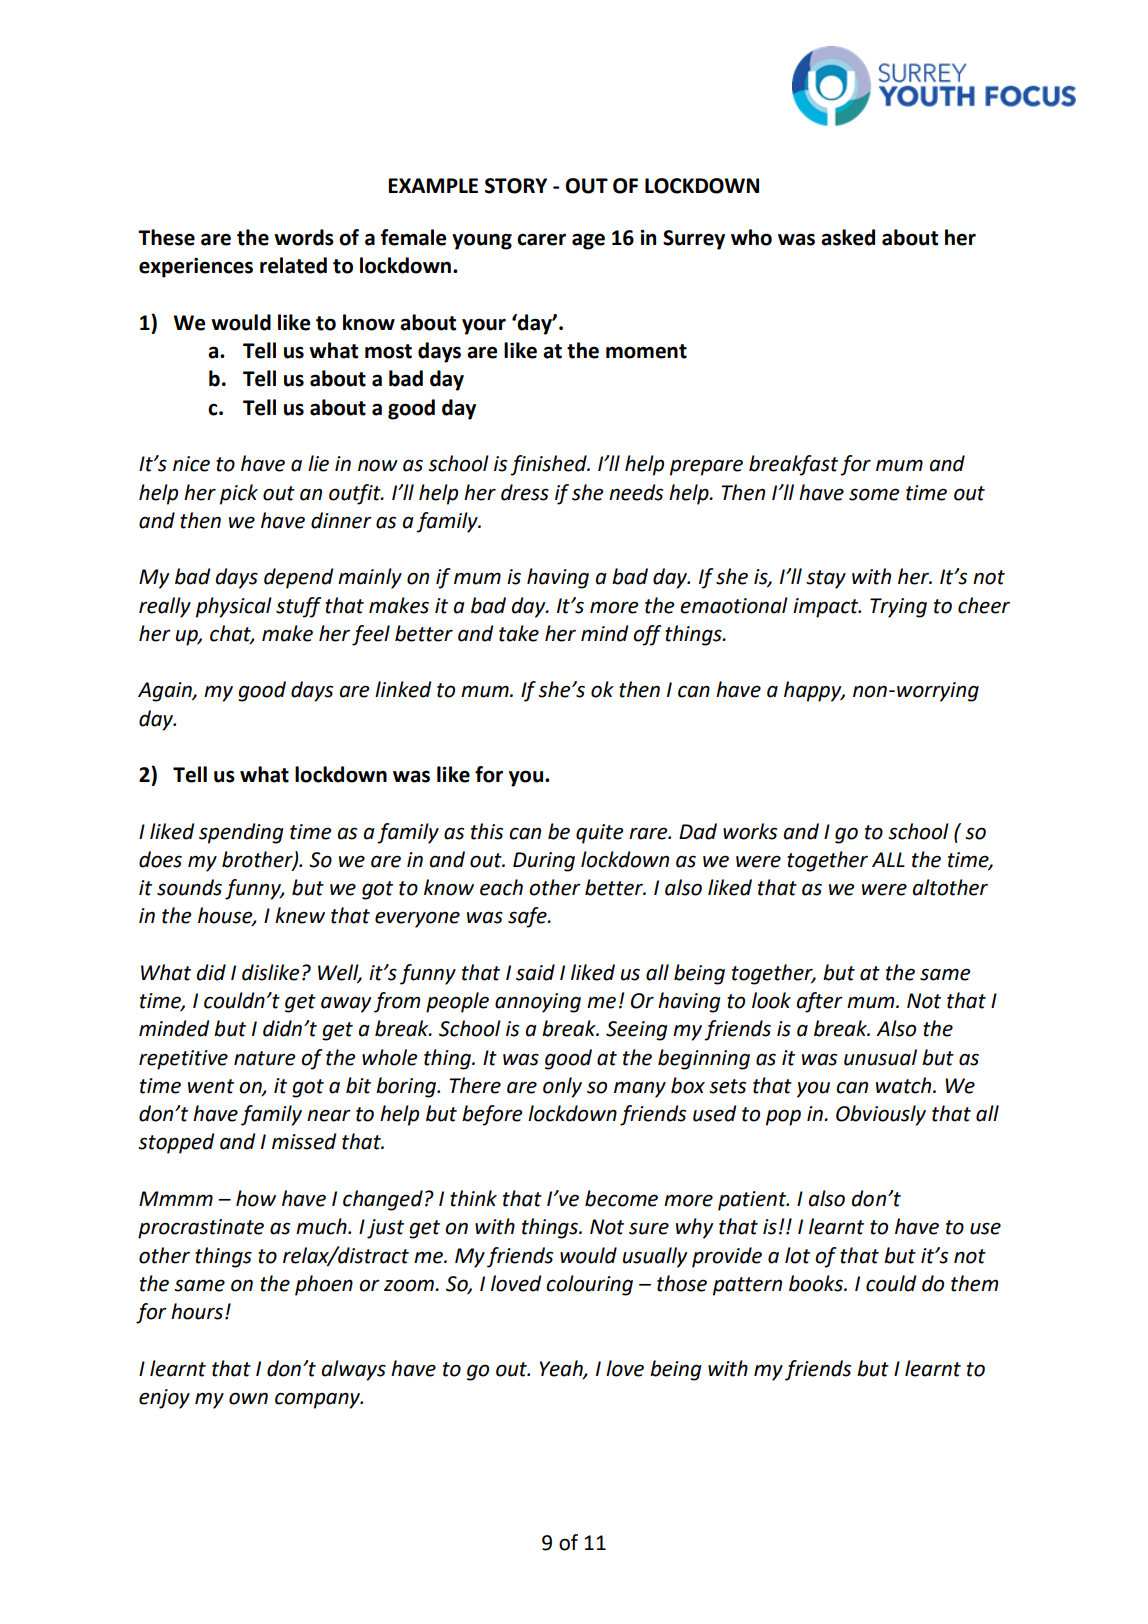 The height and width of the page is (1624, 1148). What do you see at coordinates (905, 1085) in the page?
I see `watch` at bounding box center [905, 1085].
